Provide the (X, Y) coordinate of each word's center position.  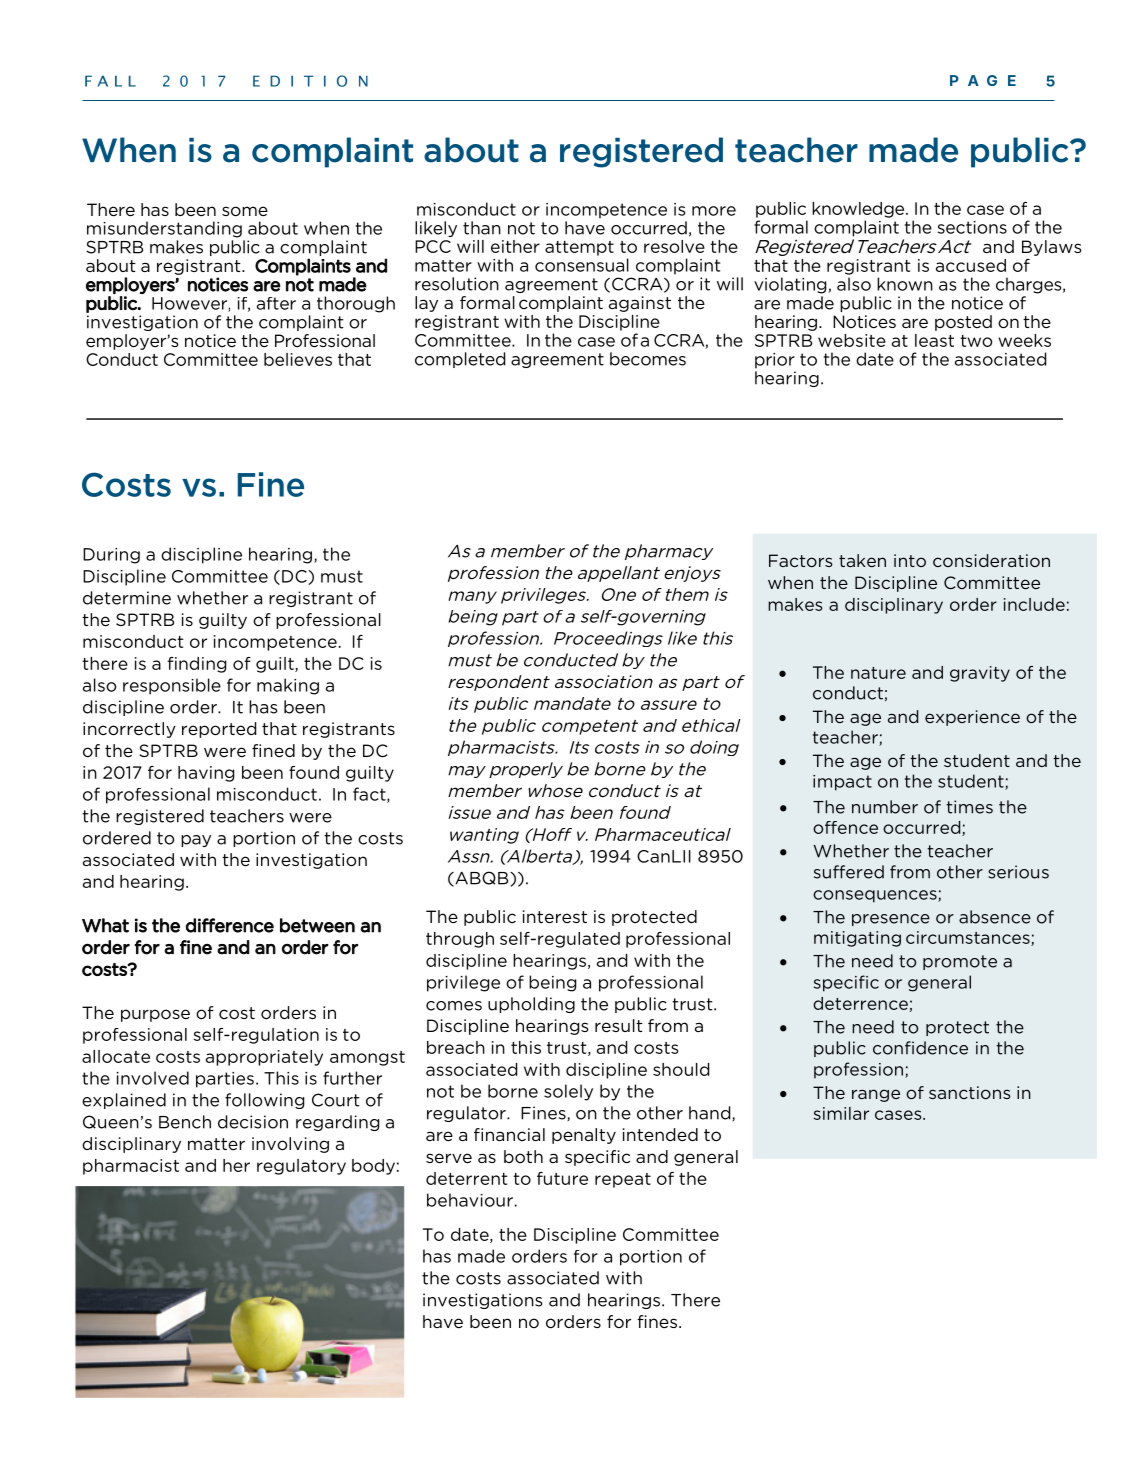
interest (555, 917)
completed (460, 360)
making (288, 686)
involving (290, 1145)
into (910, 560)
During (111, 556)
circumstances (969, 938)
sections (972, 227)
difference (230, 925)
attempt (579, 248)
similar (841, 1113)
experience (972, 718)
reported (219, 730)
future (562, 1178)
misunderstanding (164, 229)
